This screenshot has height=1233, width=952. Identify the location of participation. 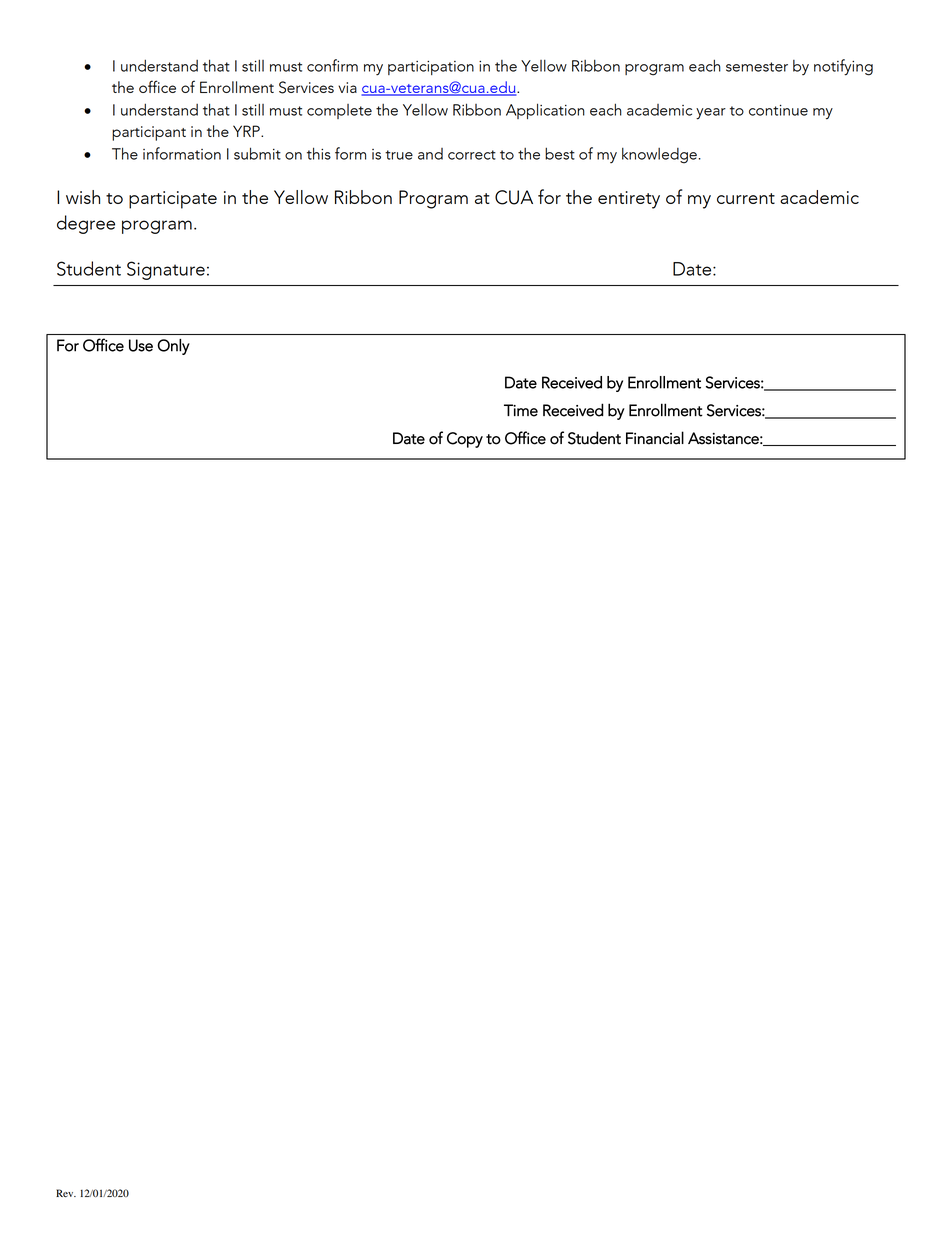
(431, 68).
